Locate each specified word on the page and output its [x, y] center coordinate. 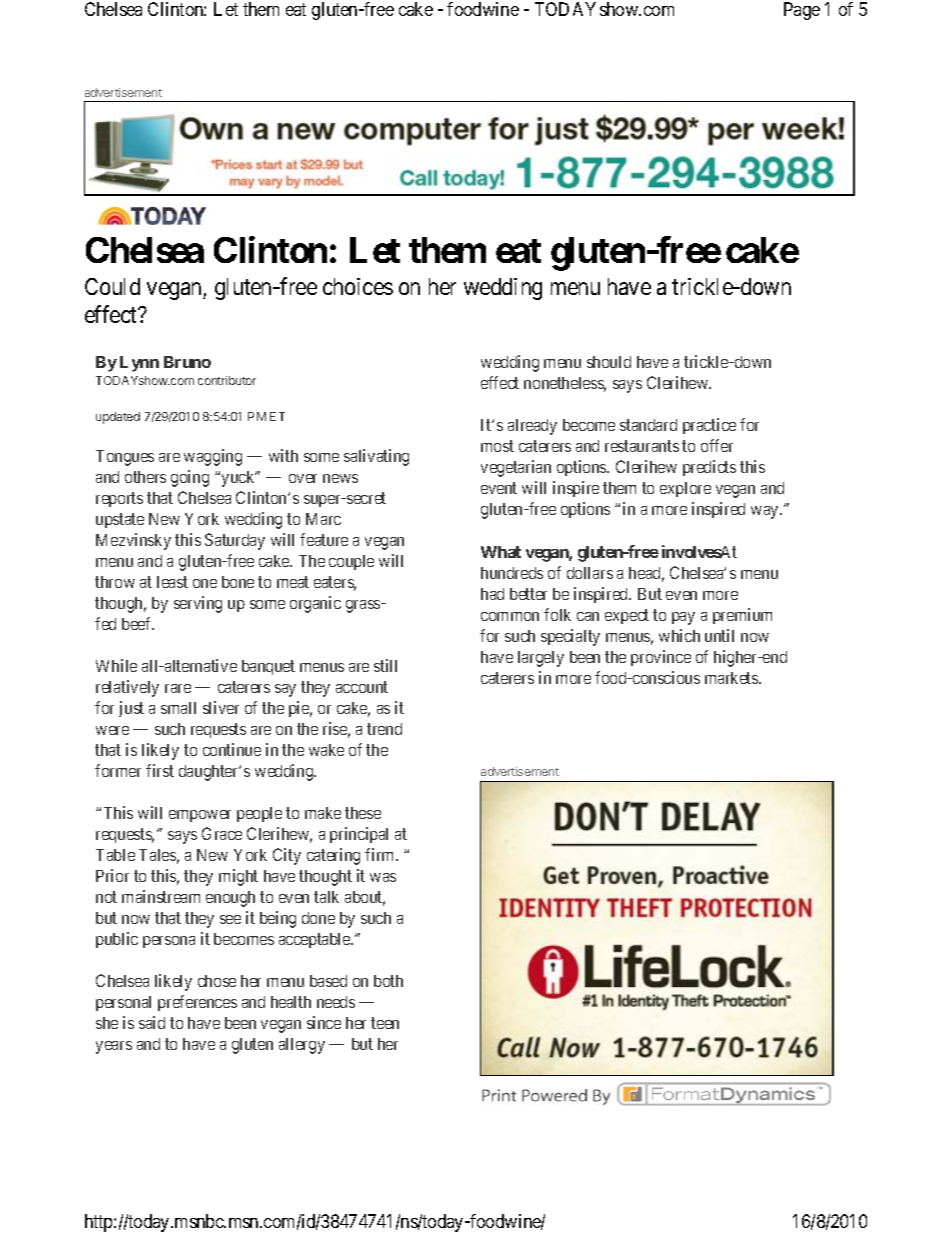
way [766, 512]
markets [732, 678]
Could [112, 286]
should [609, 362]
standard [648, 425]
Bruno [187, 362]
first [160, 770]
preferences [197, 1003]
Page [802, 11]
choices [358, 286]
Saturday [235, 541]
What [501, 552]
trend [384, 729]
